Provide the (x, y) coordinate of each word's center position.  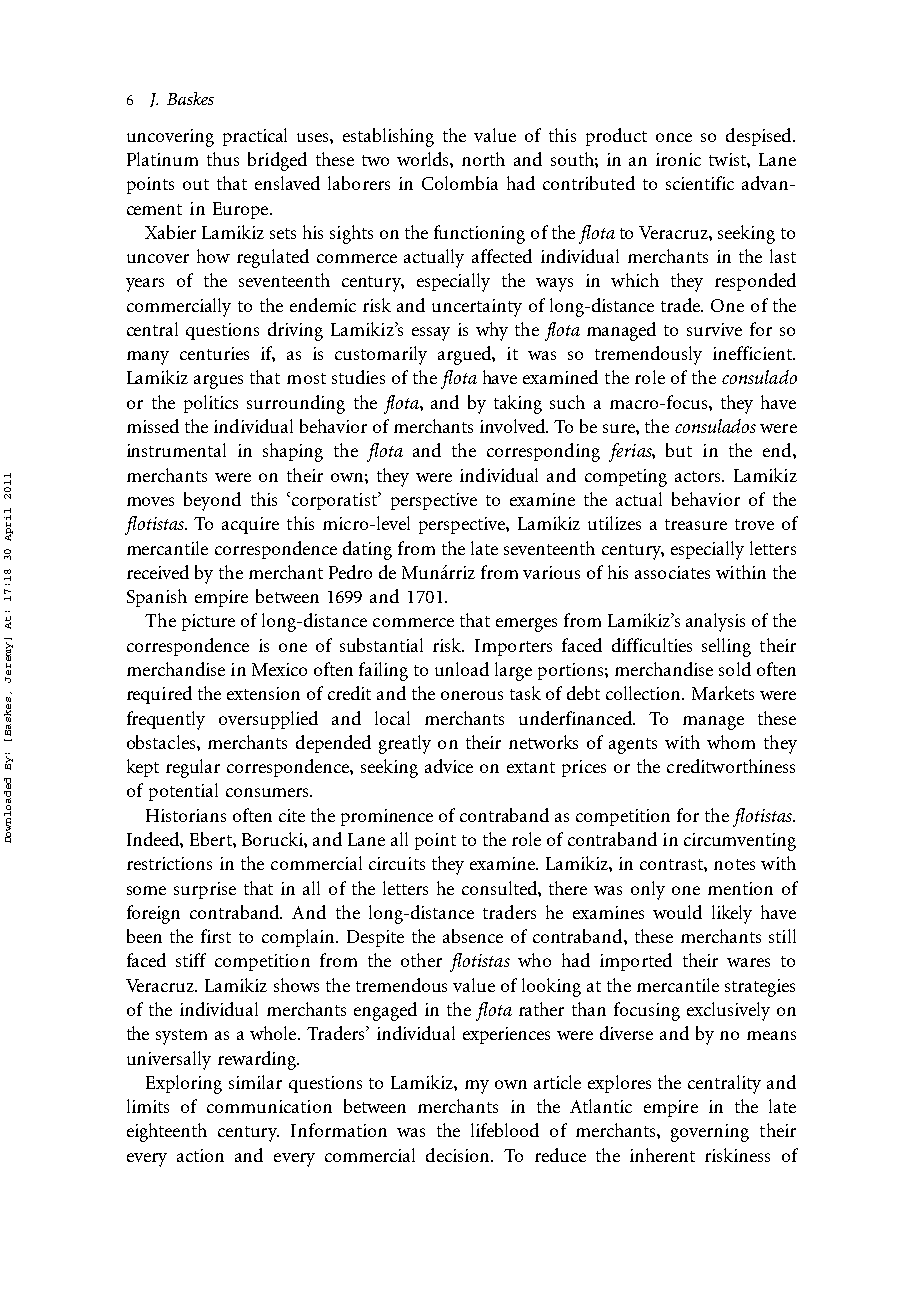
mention (740, 888)
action (200, 1155)
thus (223, 159)
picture (208, 622)
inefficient (753, 353)
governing (710, 1133)
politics (211, 404)
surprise (205, 890)
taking (518, 404)
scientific (700, 183)
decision (459, 1155)
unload (462, 669)
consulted (500, 888)
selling (726, 647)
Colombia (460, 183)
